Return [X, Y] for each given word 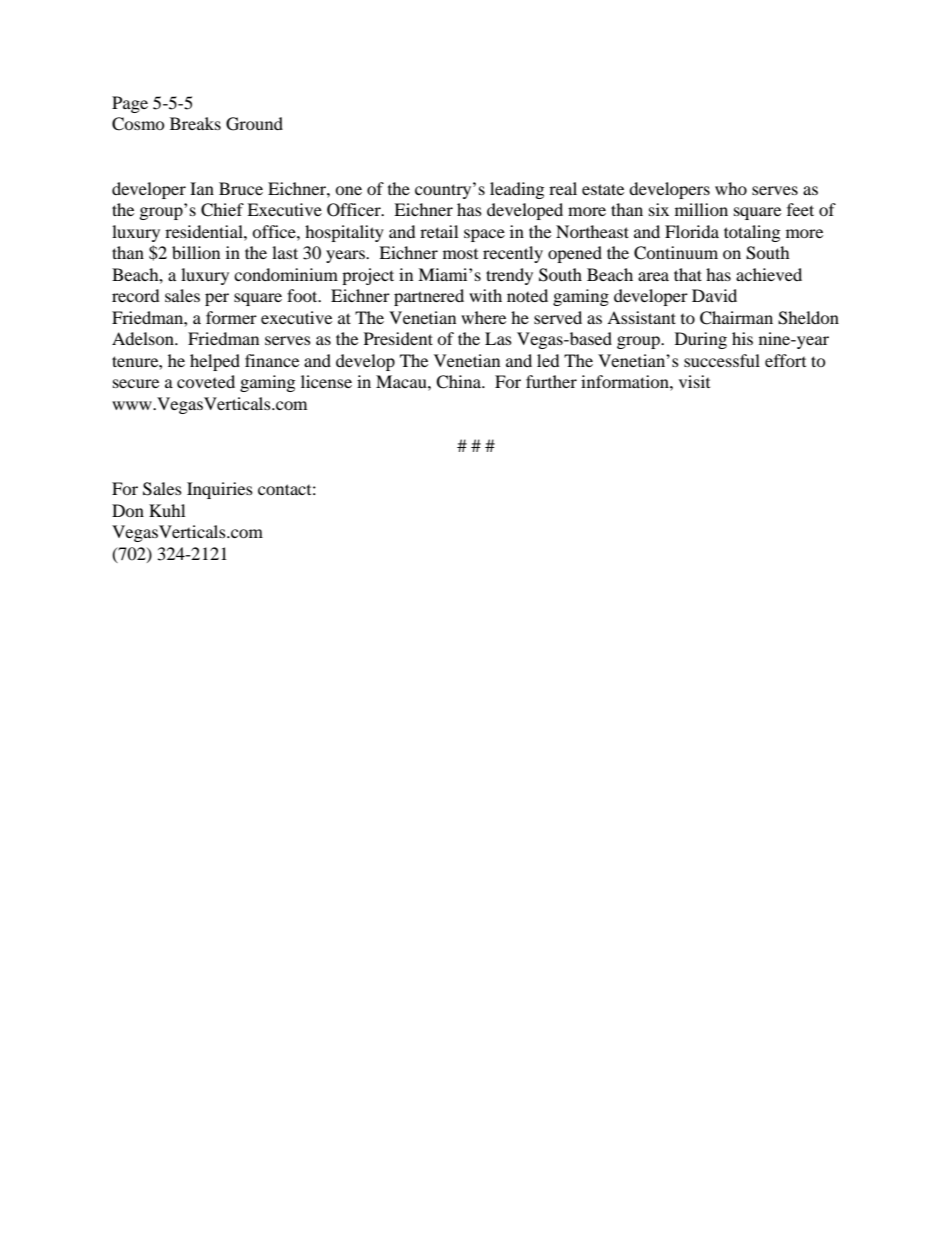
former [231, 317]
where [483, 317]
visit [694, 381]
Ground [254, 124]
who [731, 188]
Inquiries [220, 490]
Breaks [195, 123]
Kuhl [167, 510]
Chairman [736, 318]
